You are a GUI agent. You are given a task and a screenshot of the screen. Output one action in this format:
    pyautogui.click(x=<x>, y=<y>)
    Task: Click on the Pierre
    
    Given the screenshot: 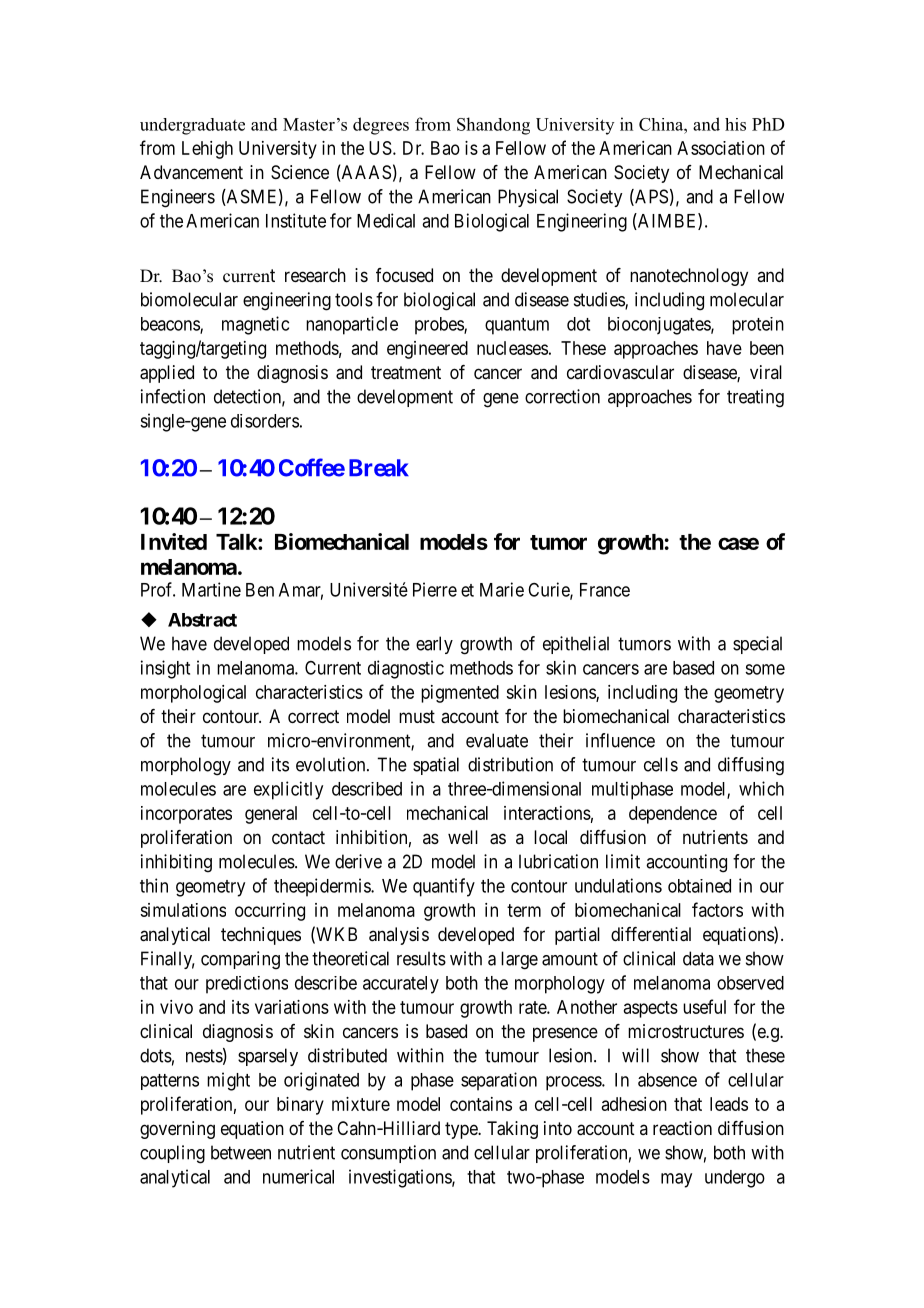 What is the action you would take?
    pyautogui.click(x=435, y=589)
